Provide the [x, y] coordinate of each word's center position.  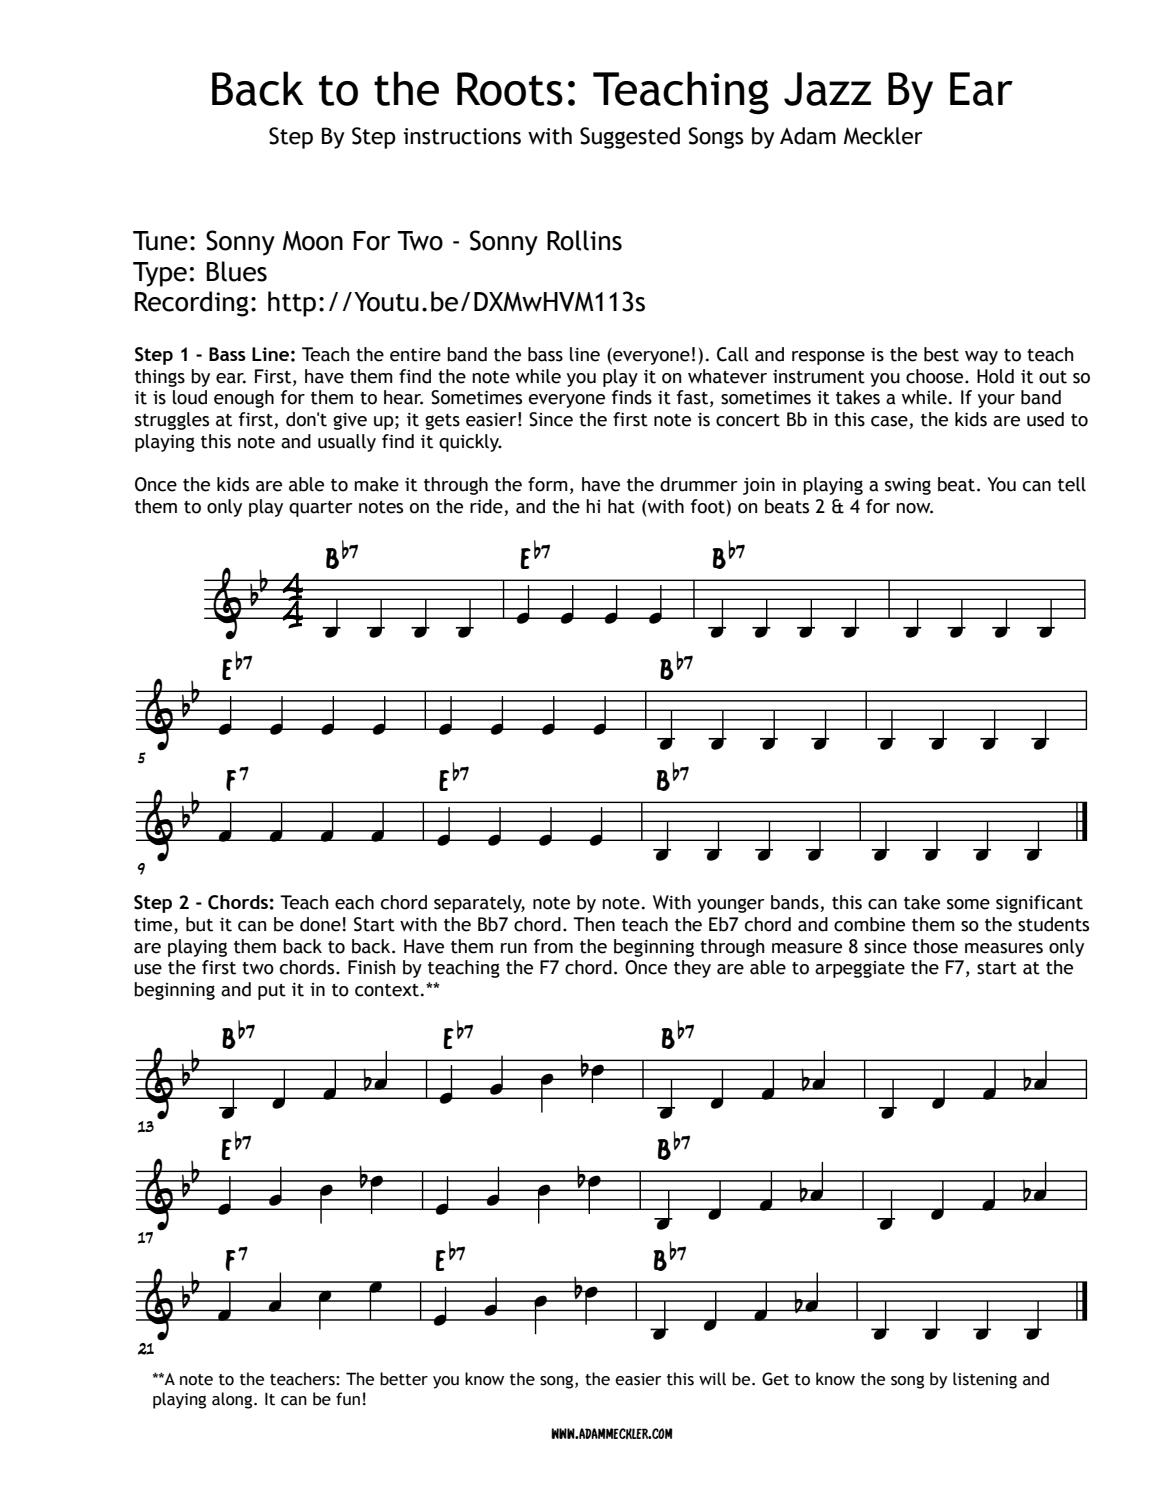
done [320, 924]
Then [594, 924]
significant [1039, 904]
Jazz [827, 89]
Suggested [630, 138]
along [233, 1400]
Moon [313, 241]
